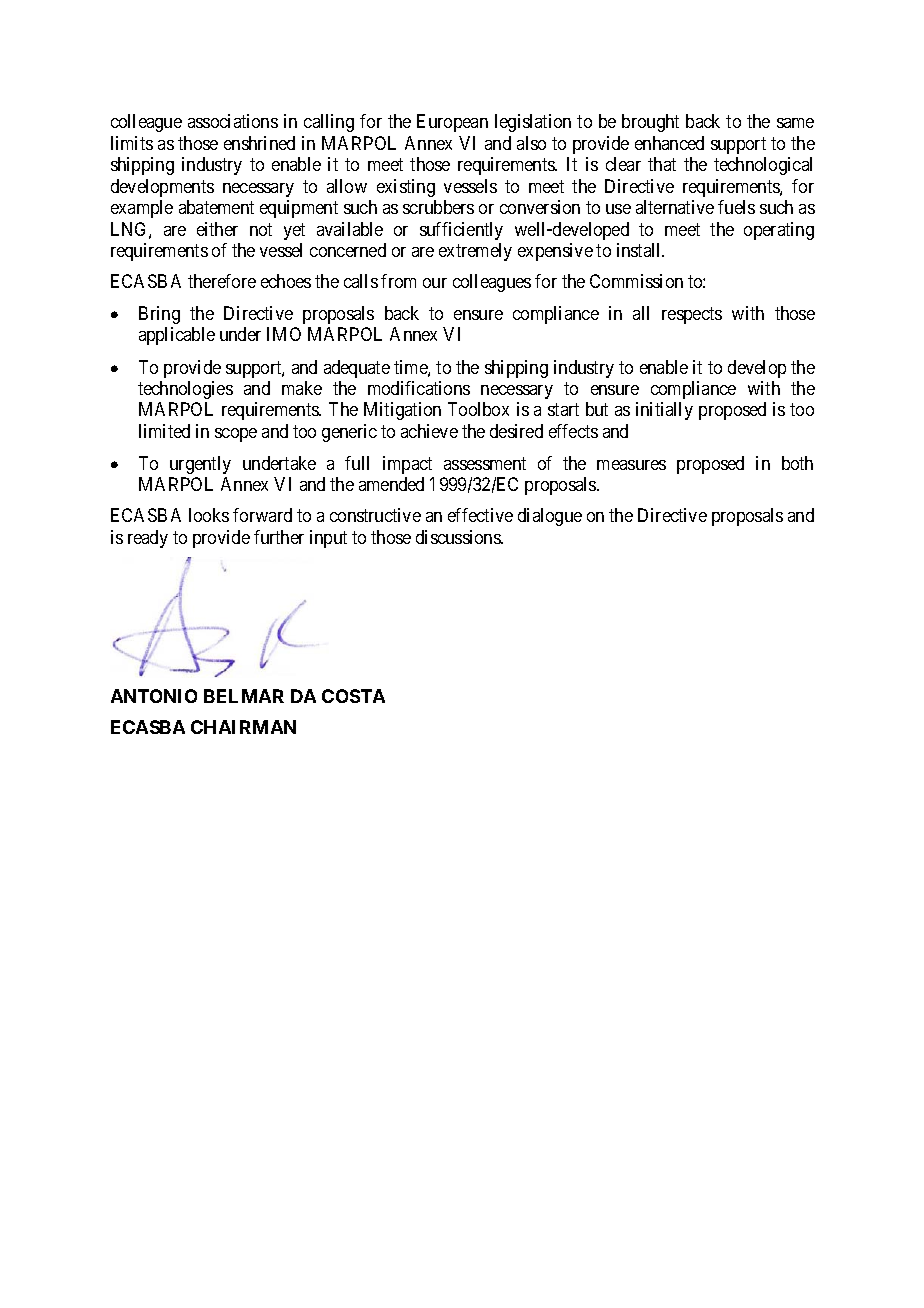  Describe the element at coordinates (243, 727) in the screenshot. I see `CHAIRMAN` at that location.
